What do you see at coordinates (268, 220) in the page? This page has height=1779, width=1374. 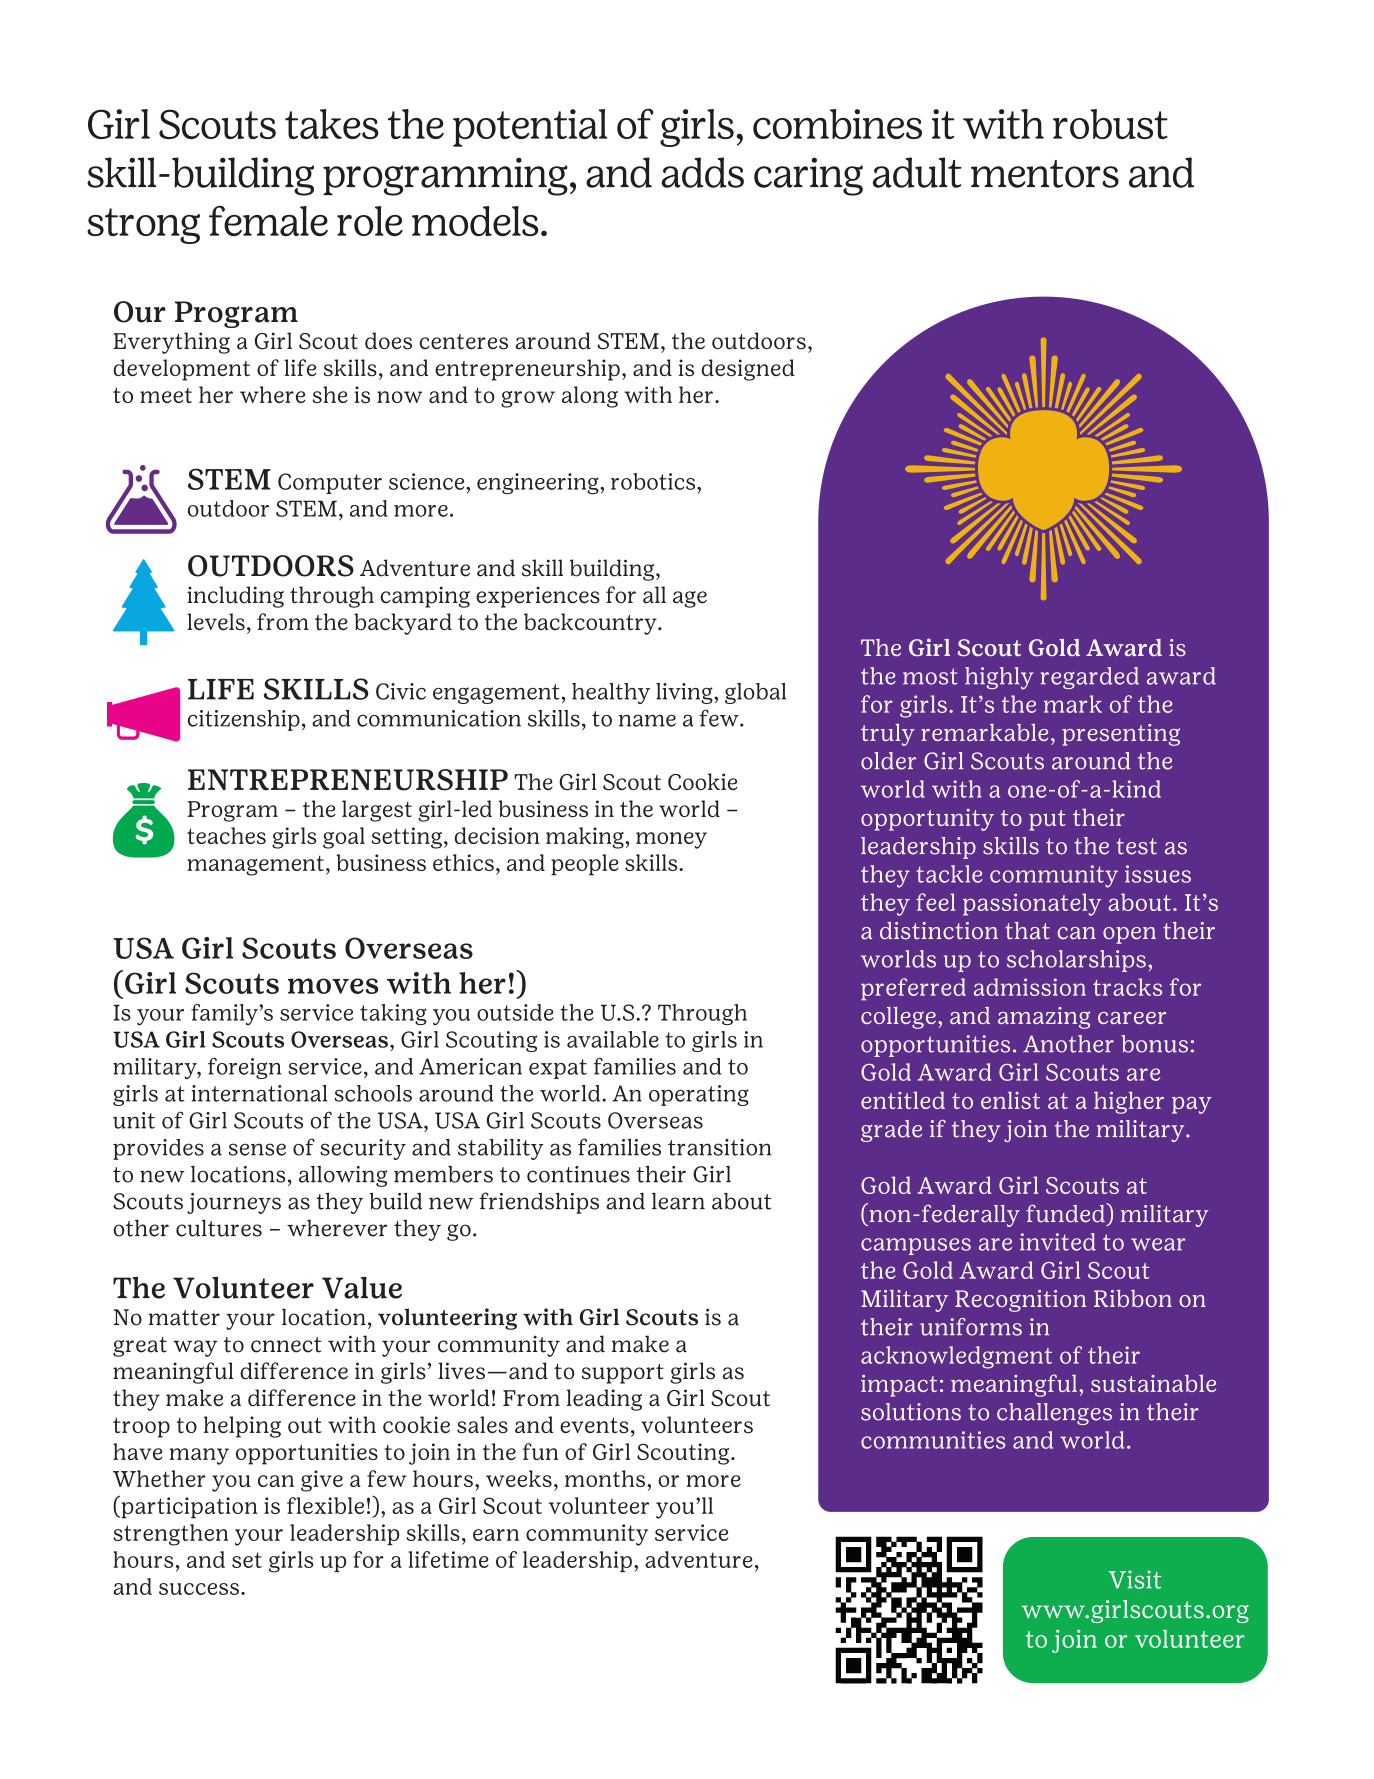 I see `female` at bounding box center [268, 220].
